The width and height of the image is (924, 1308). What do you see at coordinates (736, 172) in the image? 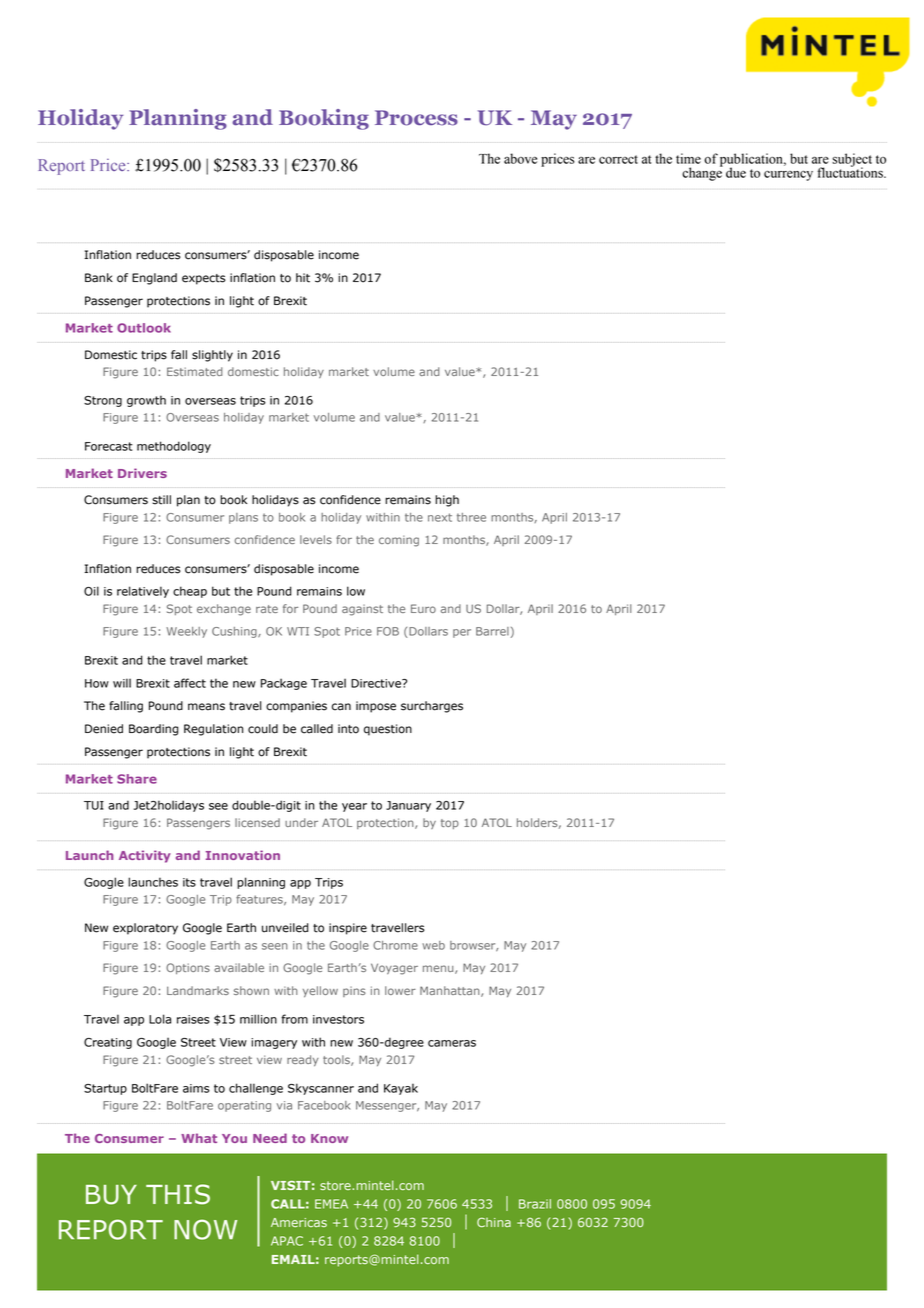
I see `due` at bounding box center [736, 172].
